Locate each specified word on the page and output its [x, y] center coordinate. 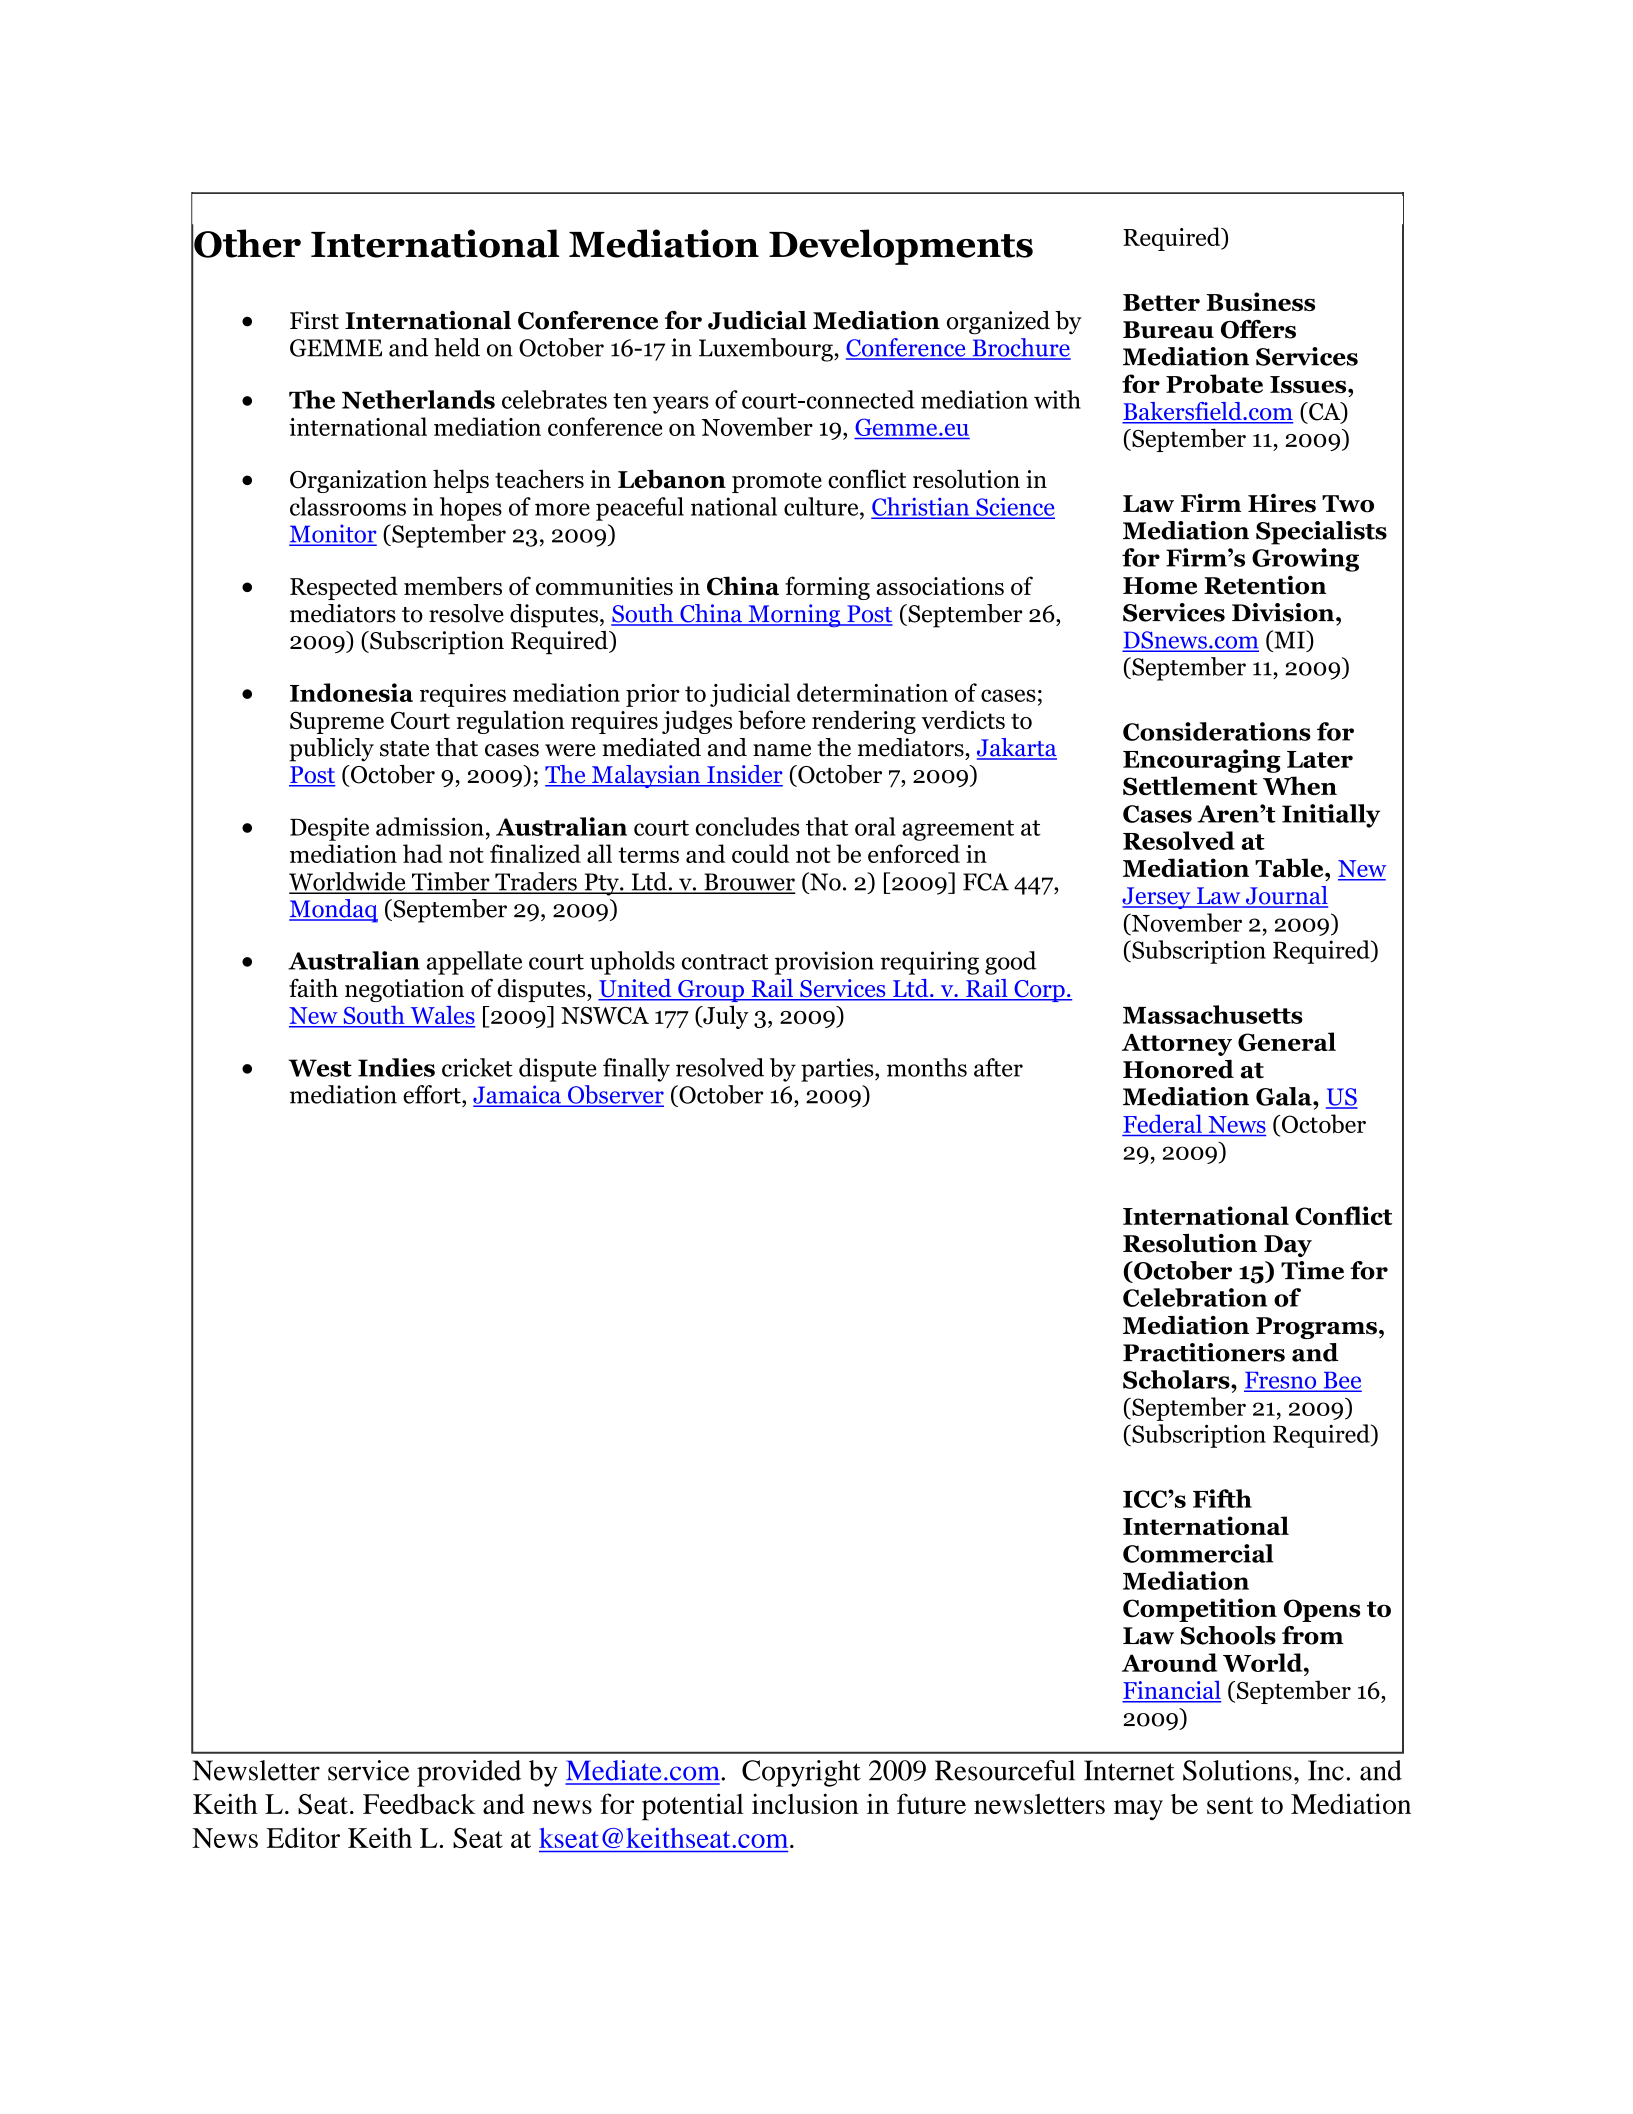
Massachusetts [1213, 1014]
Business [1260, 301]
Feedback [419, 1804]
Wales [441, 1016]
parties [838, 1070]
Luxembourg [767, 350]
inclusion [805, 1803]
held [457, 347]
